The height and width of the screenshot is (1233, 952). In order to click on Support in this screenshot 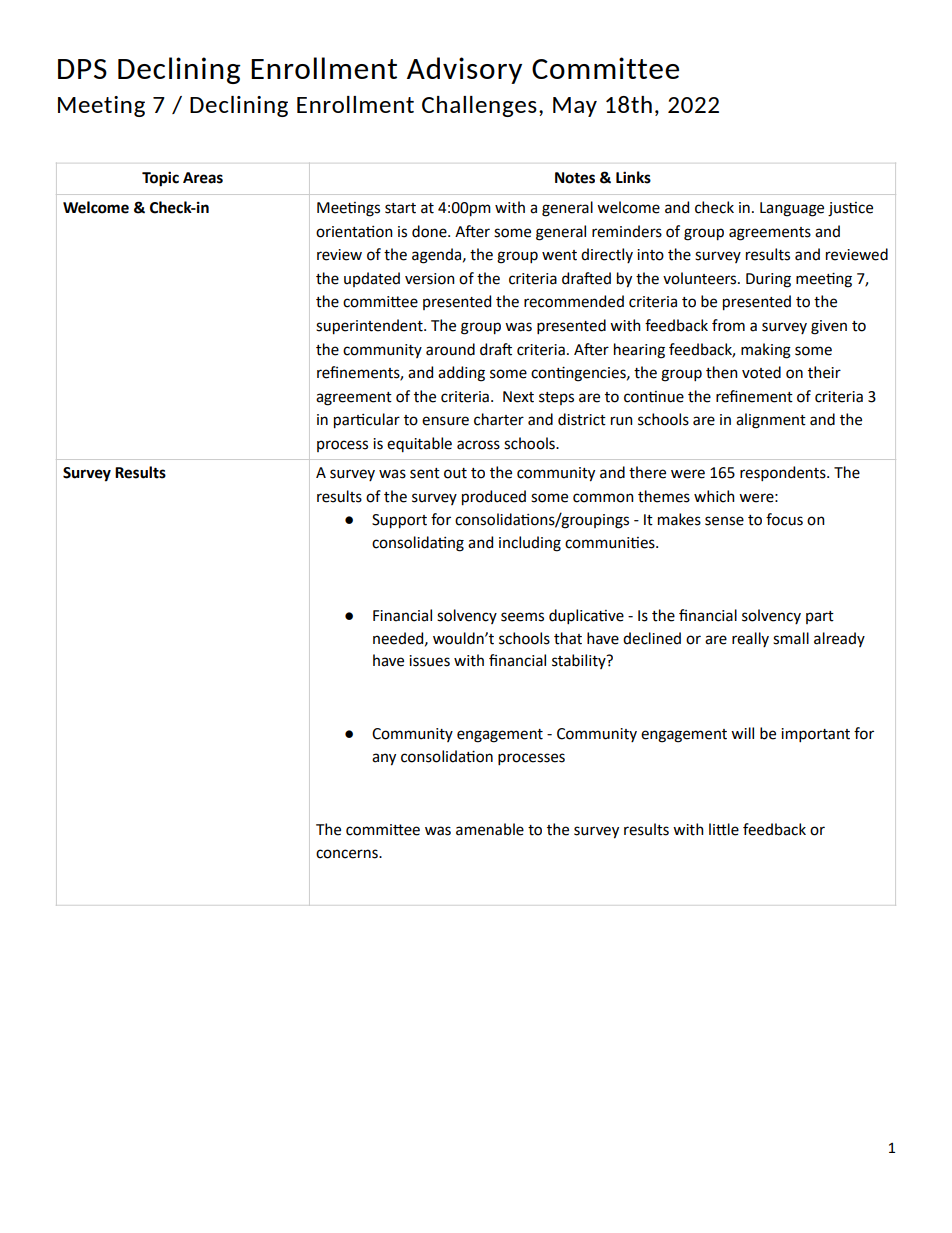, I will do `click(399, 521)`.
